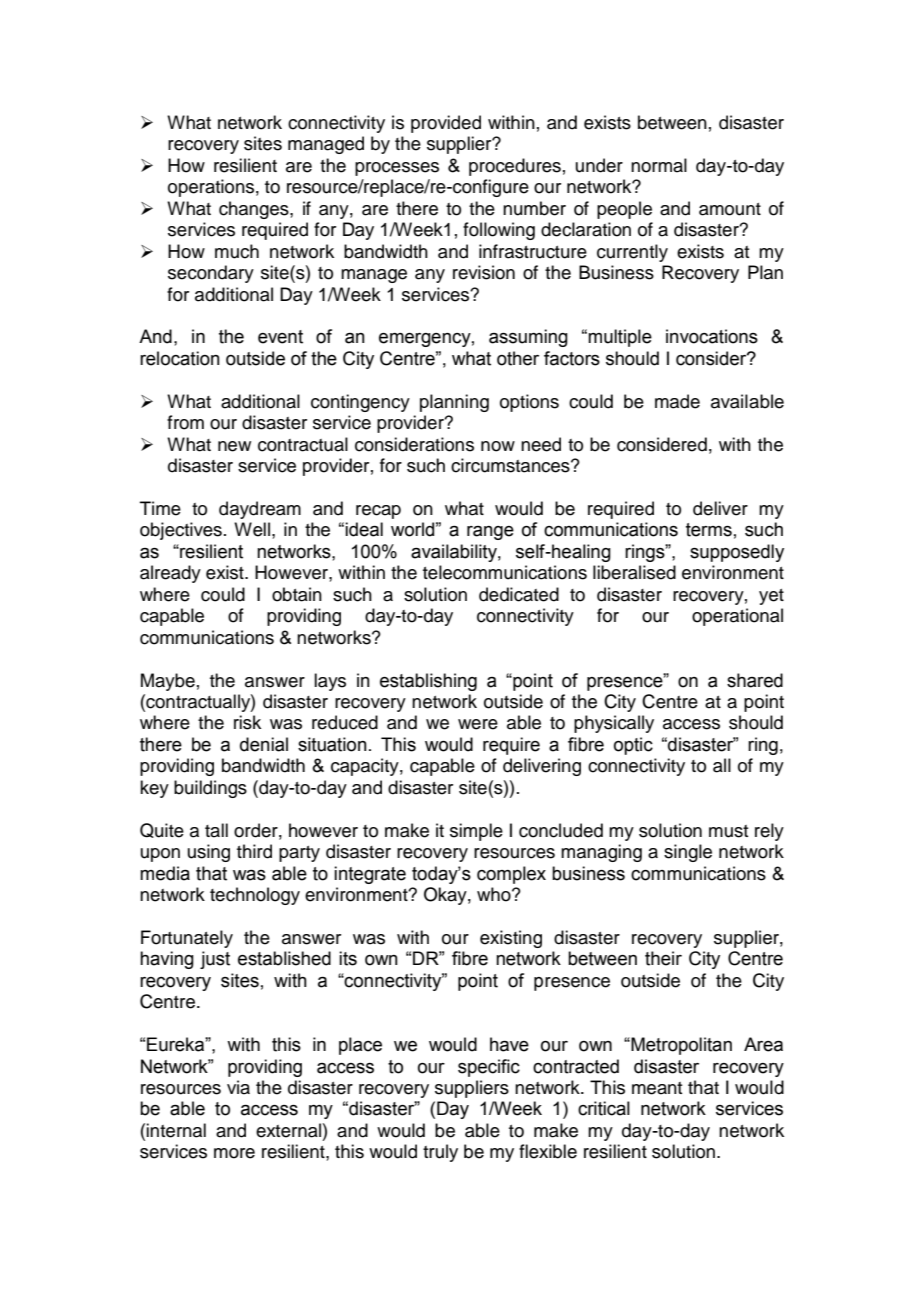 The height and width of the screenshot is (1308, 924). What do you see at coordinates (234, 1153) in the screenshot?
I see `more` at bounding box center [234, 1153].
